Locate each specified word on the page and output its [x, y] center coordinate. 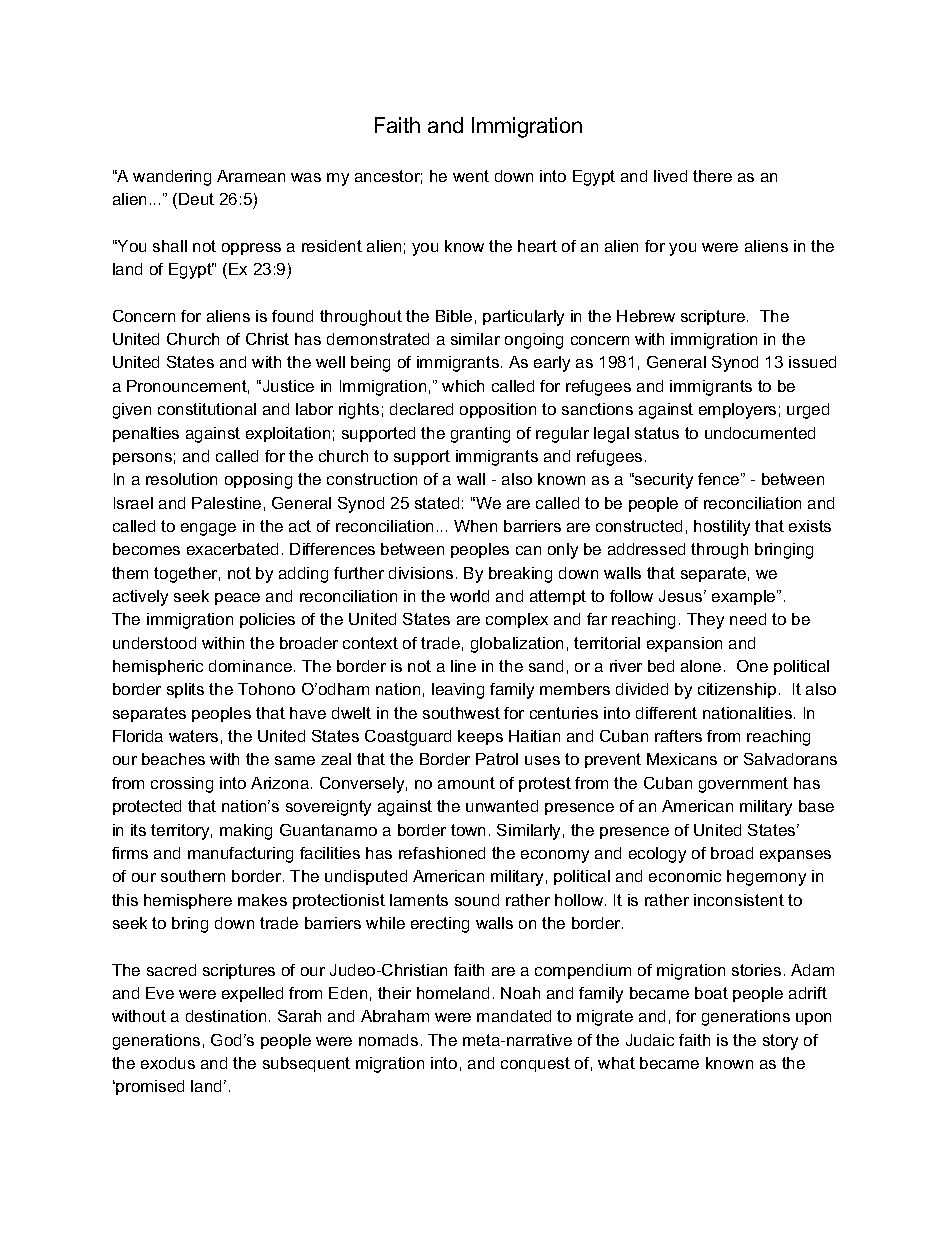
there [712, 176]
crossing [182, 785]
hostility [722, 528]
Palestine [226, 503]
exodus [168, 1063]
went [471, 176]
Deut [196, 199]
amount [466, 783]
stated [437, 503]
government [743, 785]
